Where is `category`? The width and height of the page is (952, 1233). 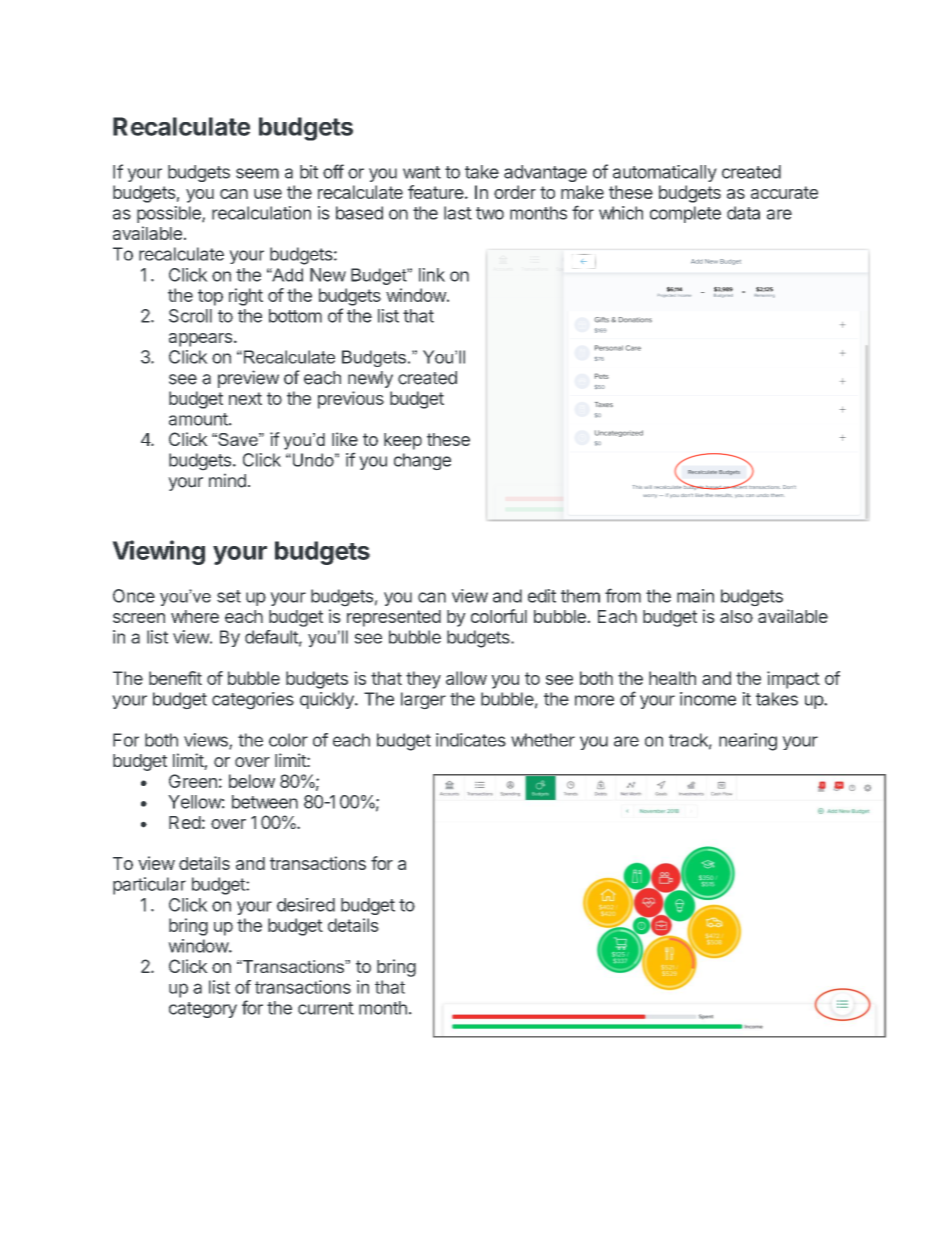 category is located at coordinates (203, 1010).
